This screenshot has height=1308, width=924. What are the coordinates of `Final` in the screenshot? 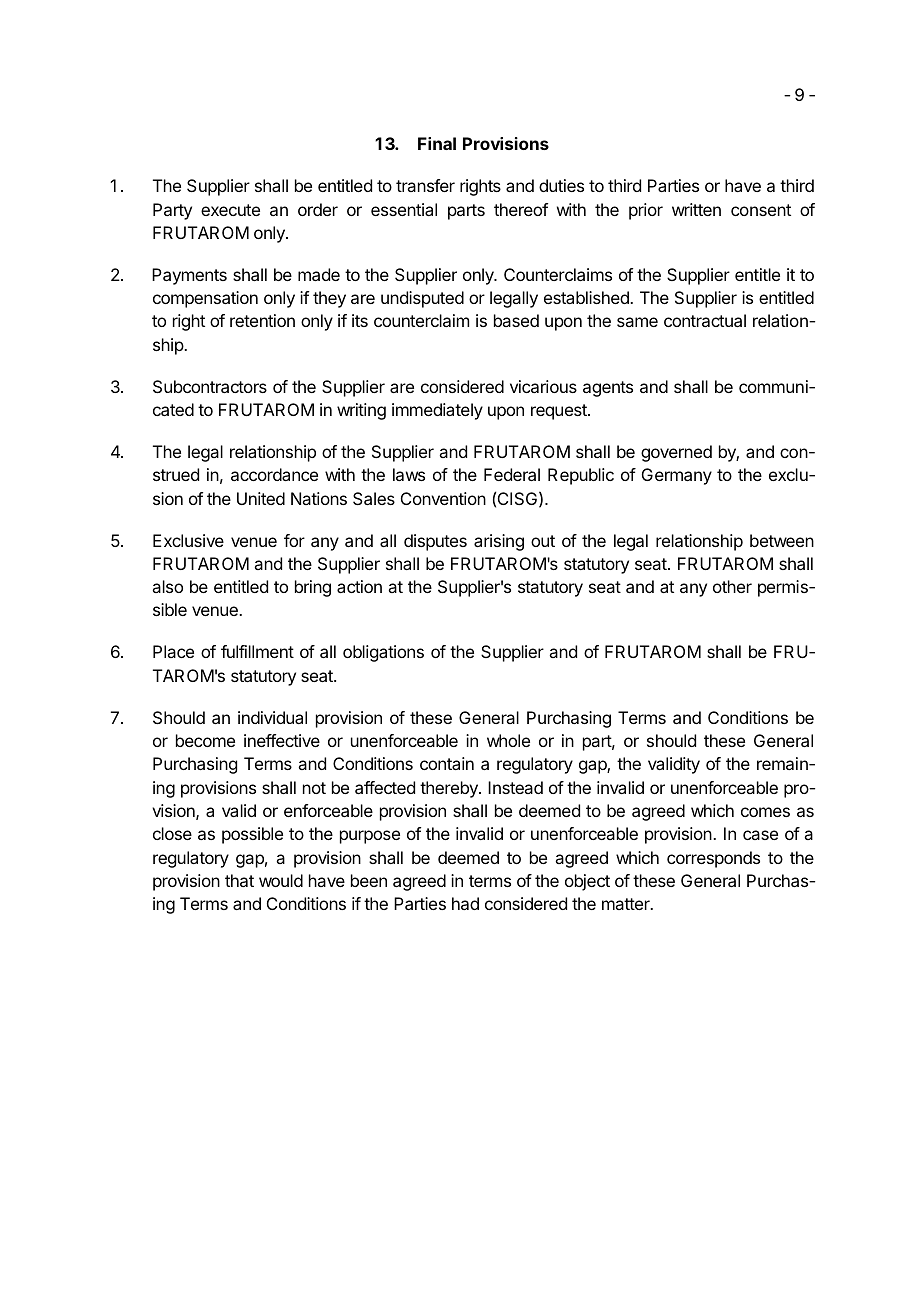 It's located at (437, 143).
